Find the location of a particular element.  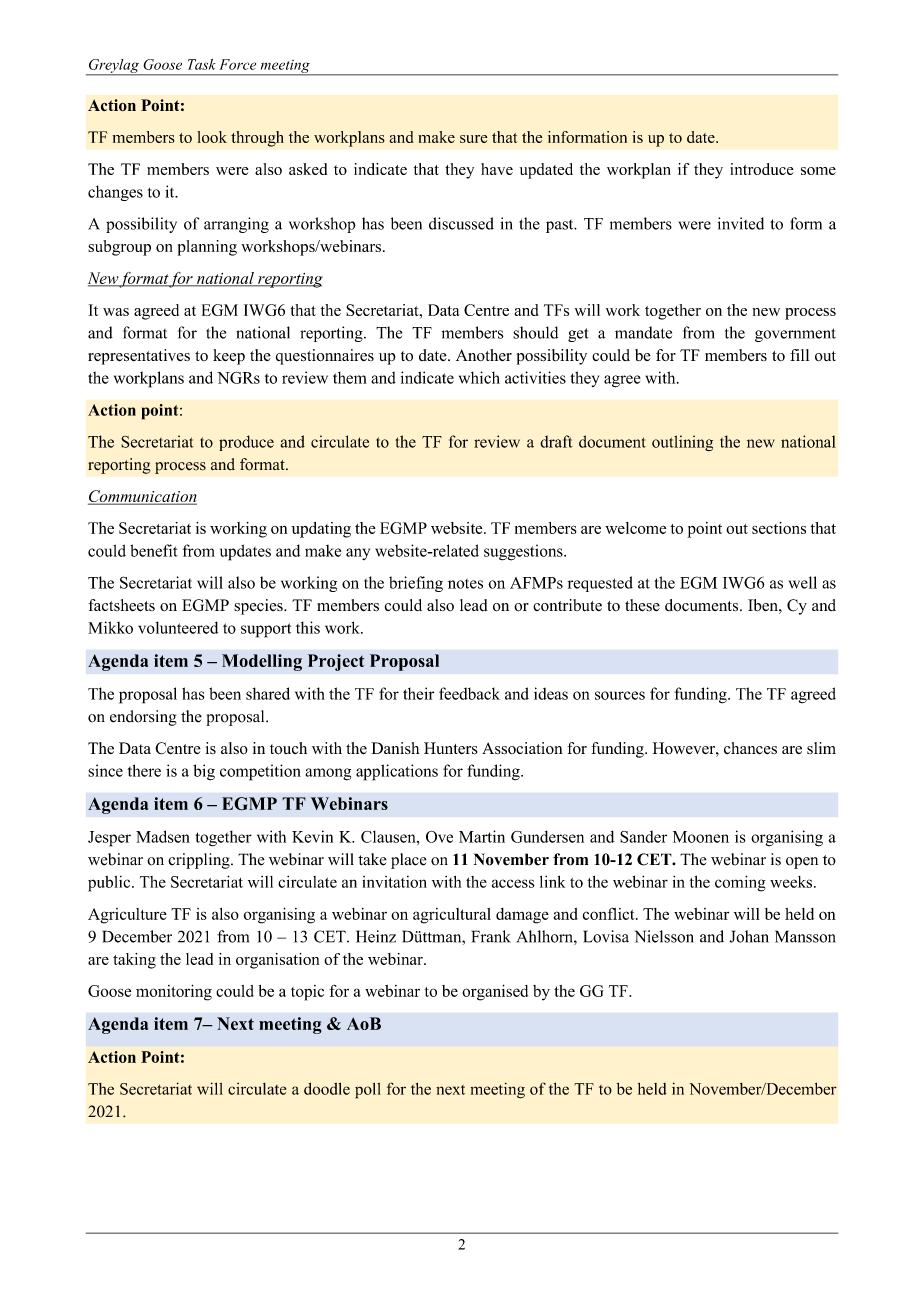

introduce is located at coordinates (762, 169).
